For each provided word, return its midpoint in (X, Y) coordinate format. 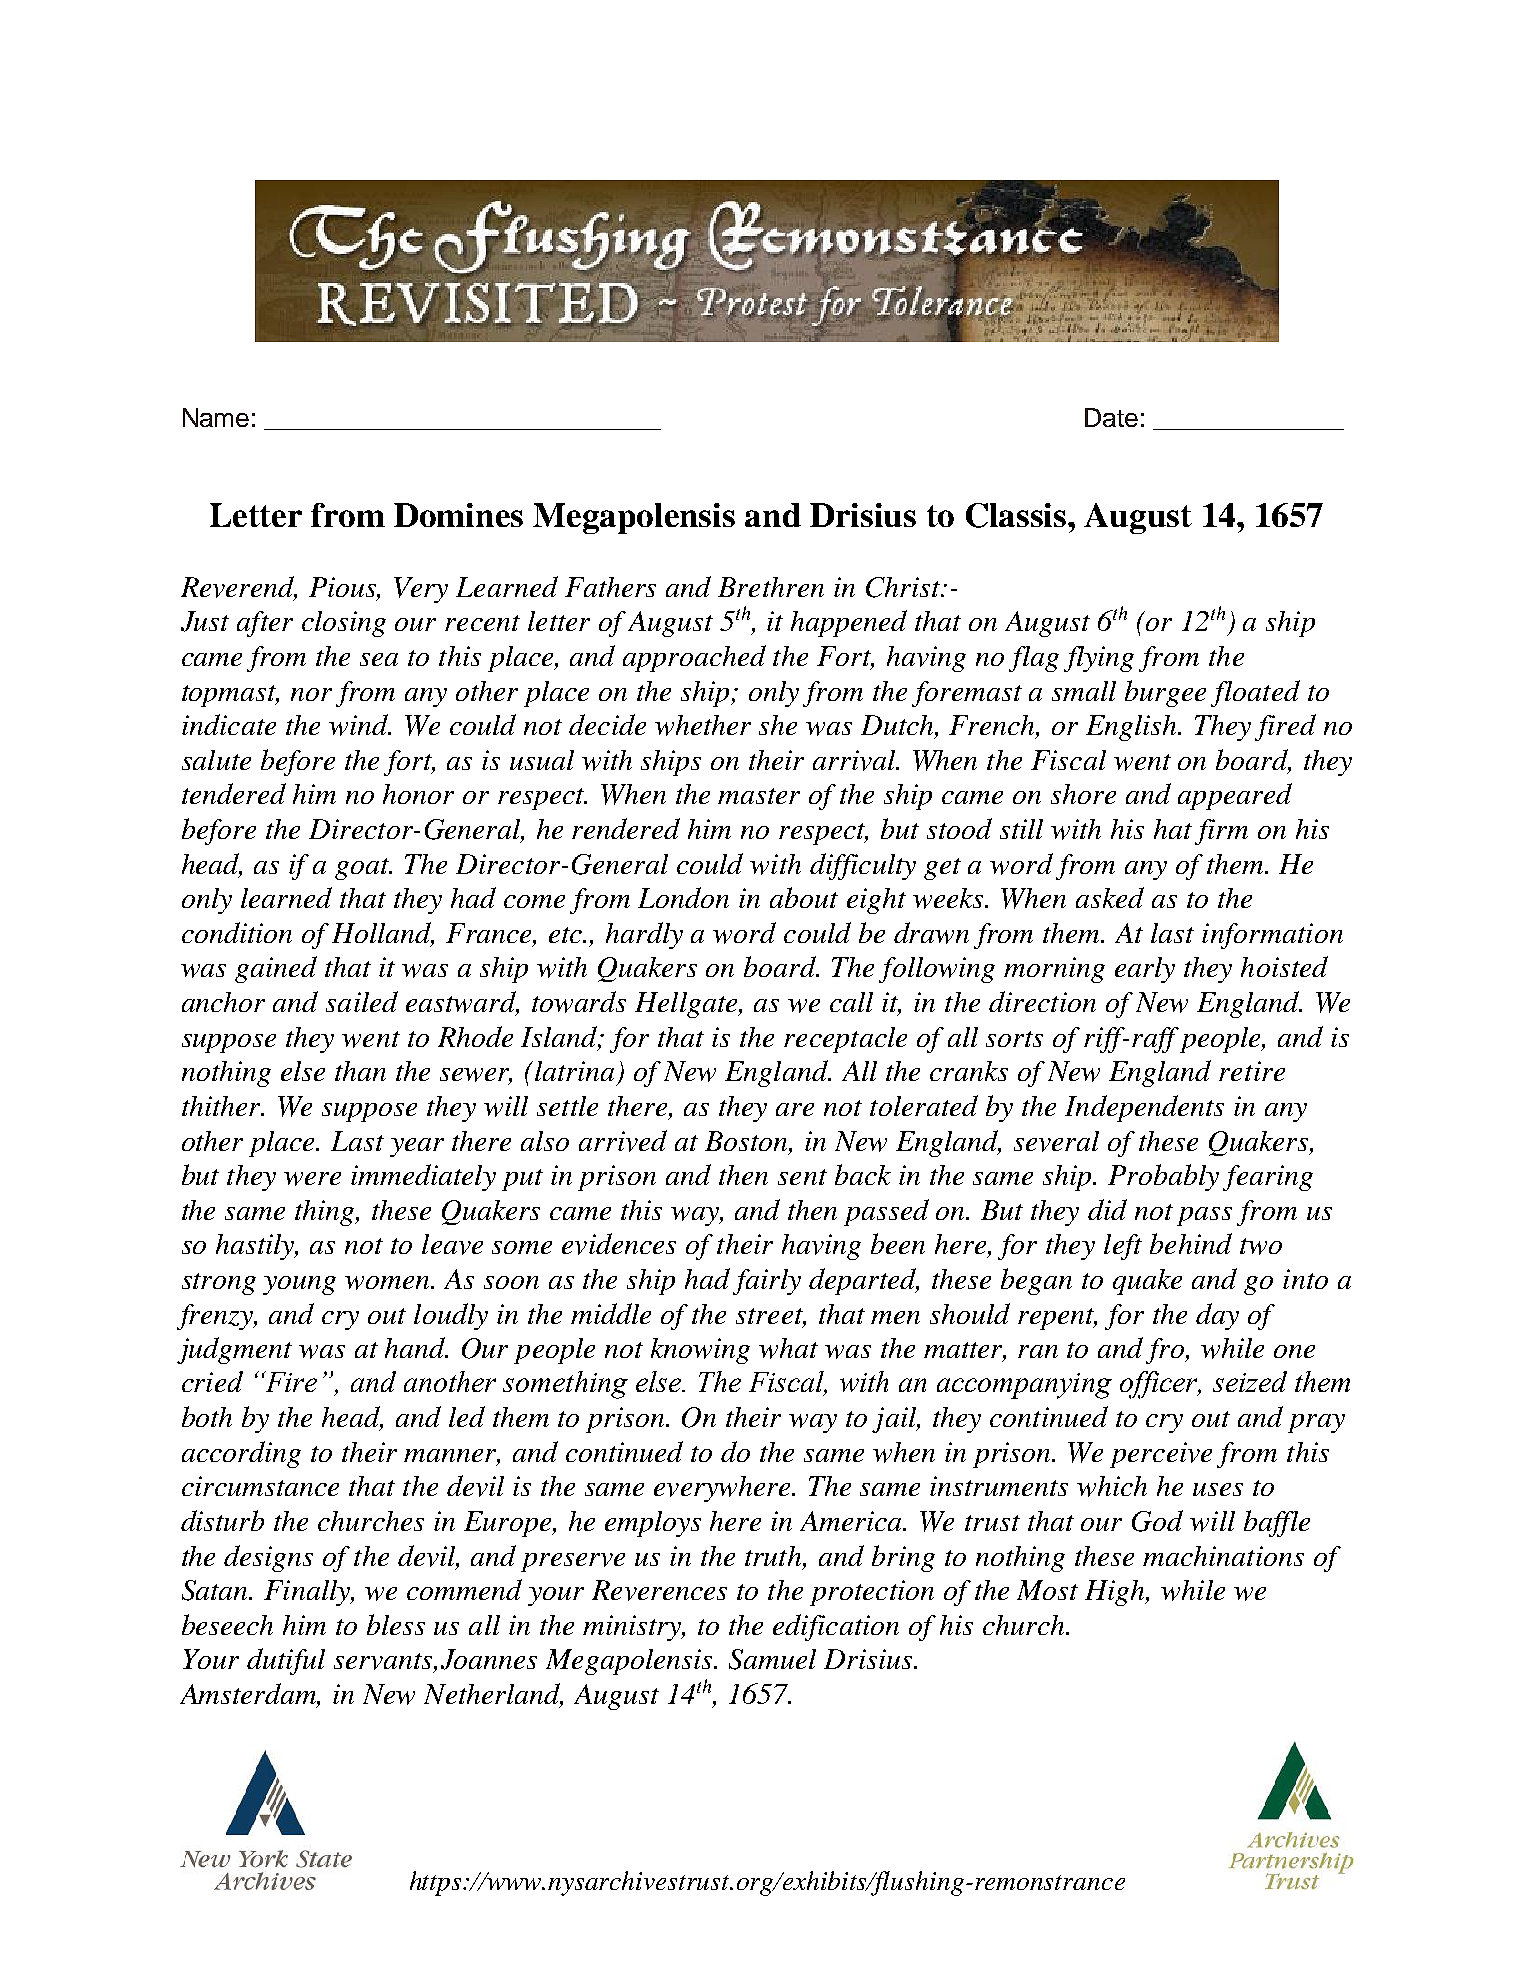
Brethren (771, 587)
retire (1252, 1071)
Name (216, 417)
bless (396, 1624)
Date (1111, 417)
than (360, 1071)
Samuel (772, 1659)
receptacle (845, 1040)
